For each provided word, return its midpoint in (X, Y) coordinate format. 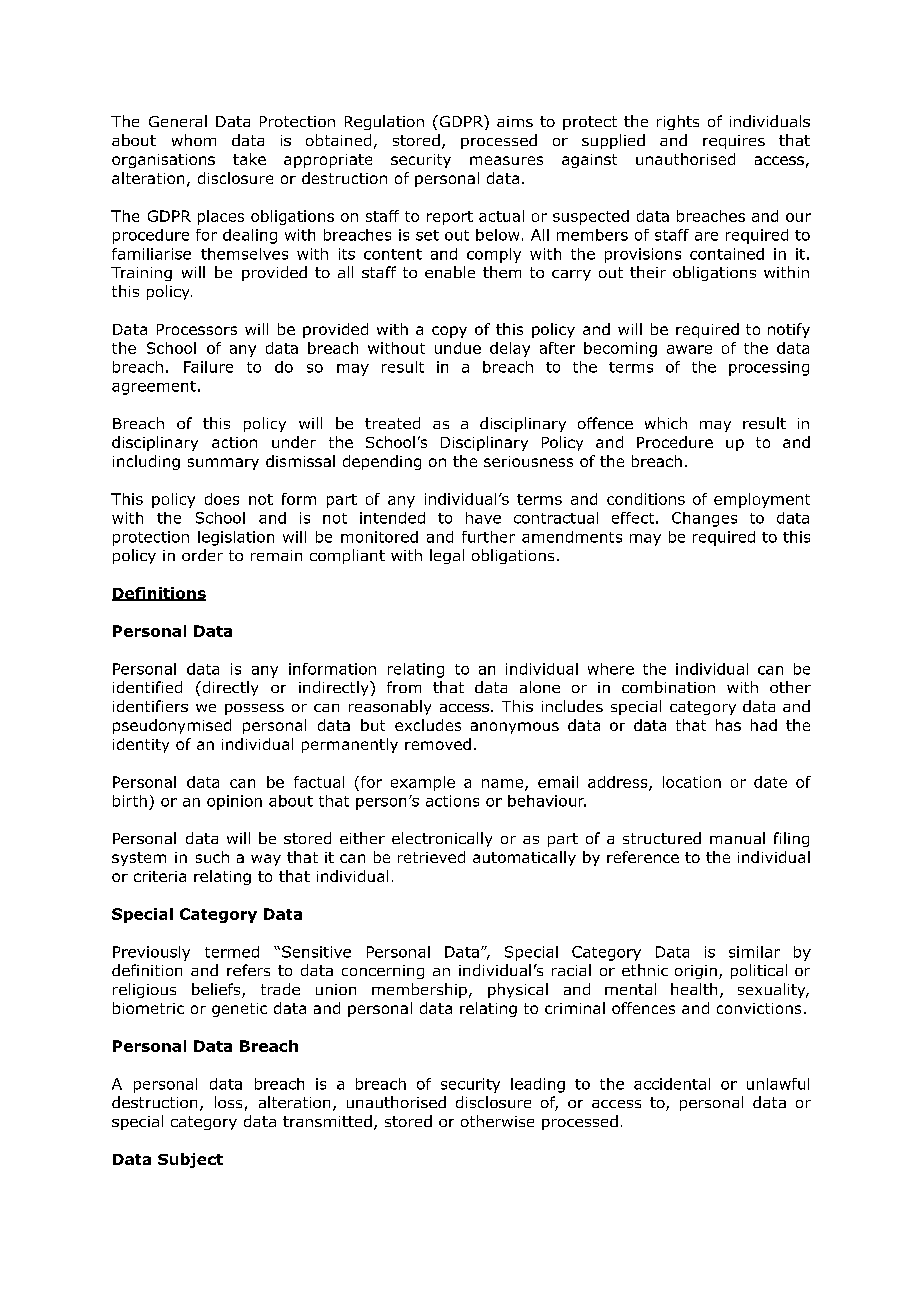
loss (228, 1102)
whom (194, 140)
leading (538, 1085)
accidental (672, 1084)
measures (506, 160)
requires (734, 142)
